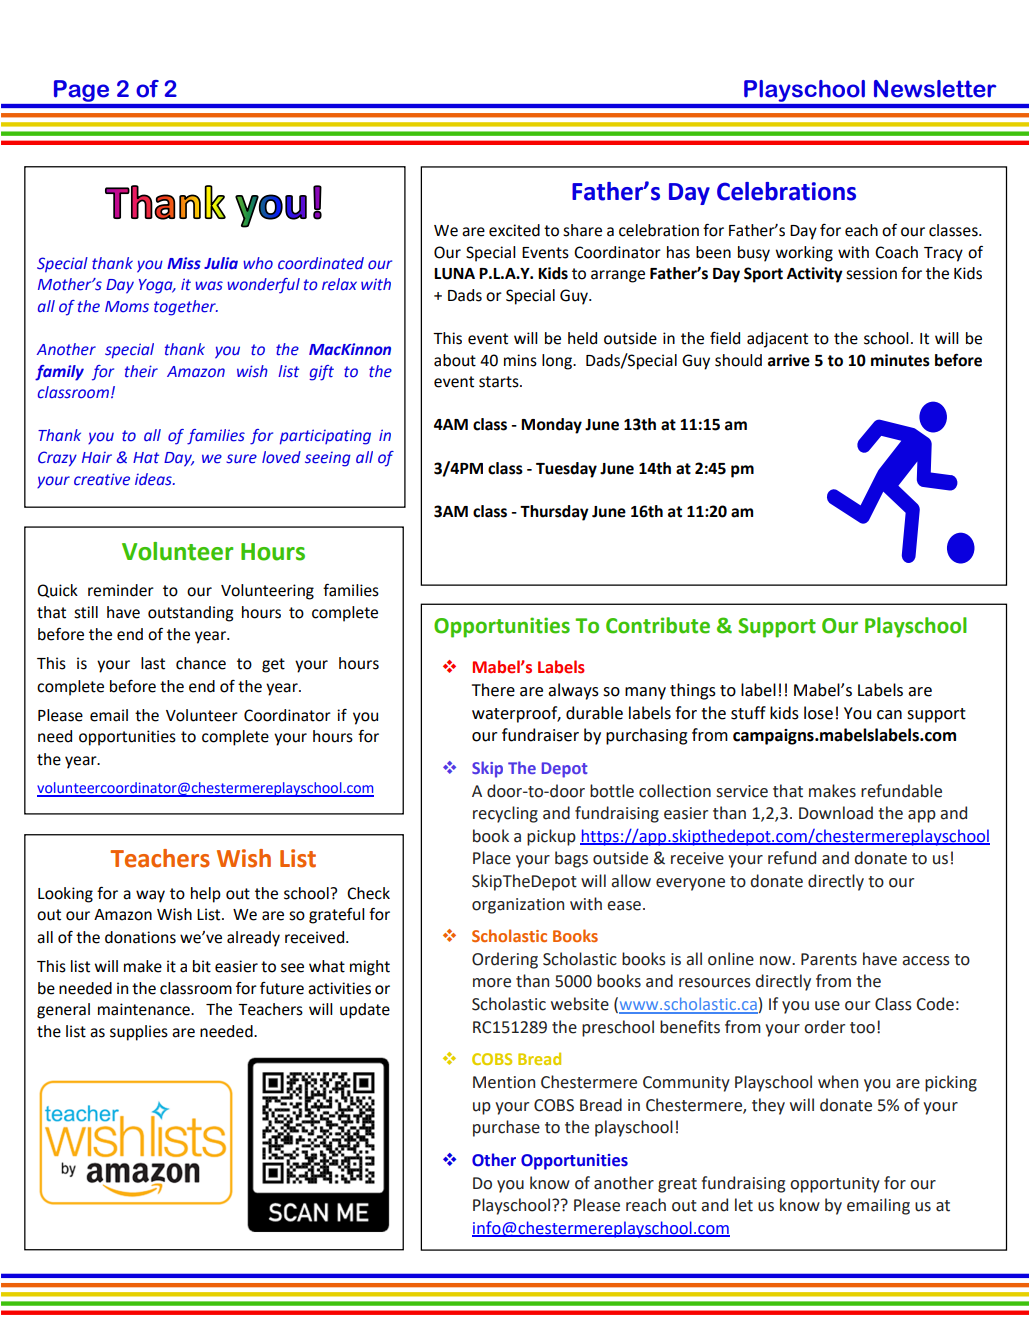  Describe the element at coordinates (835, 1185) in the screenshot. I see `opportunity` at that location.
